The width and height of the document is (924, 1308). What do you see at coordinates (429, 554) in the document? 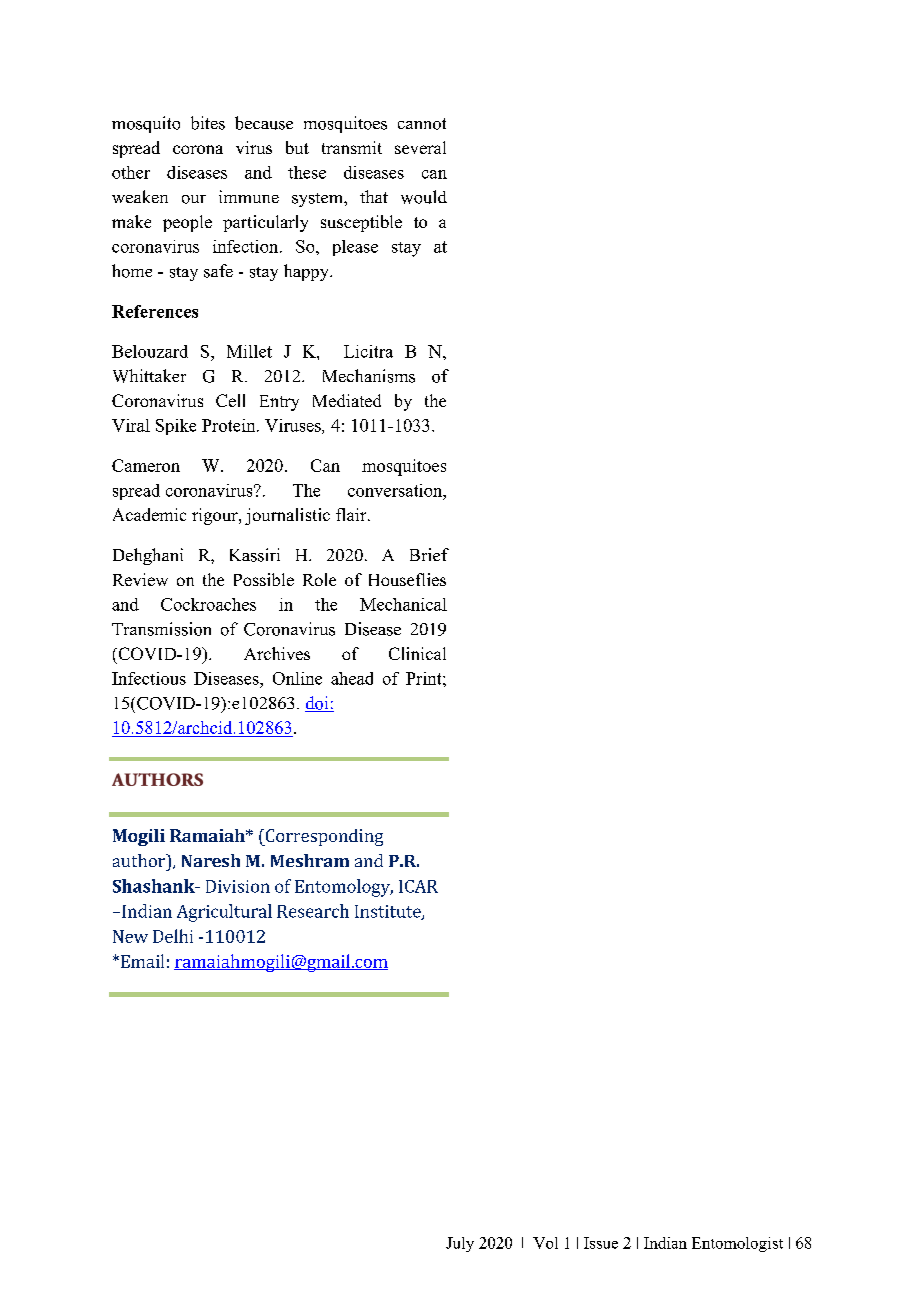
I see `Brief` at bounding box center [429, 554].
